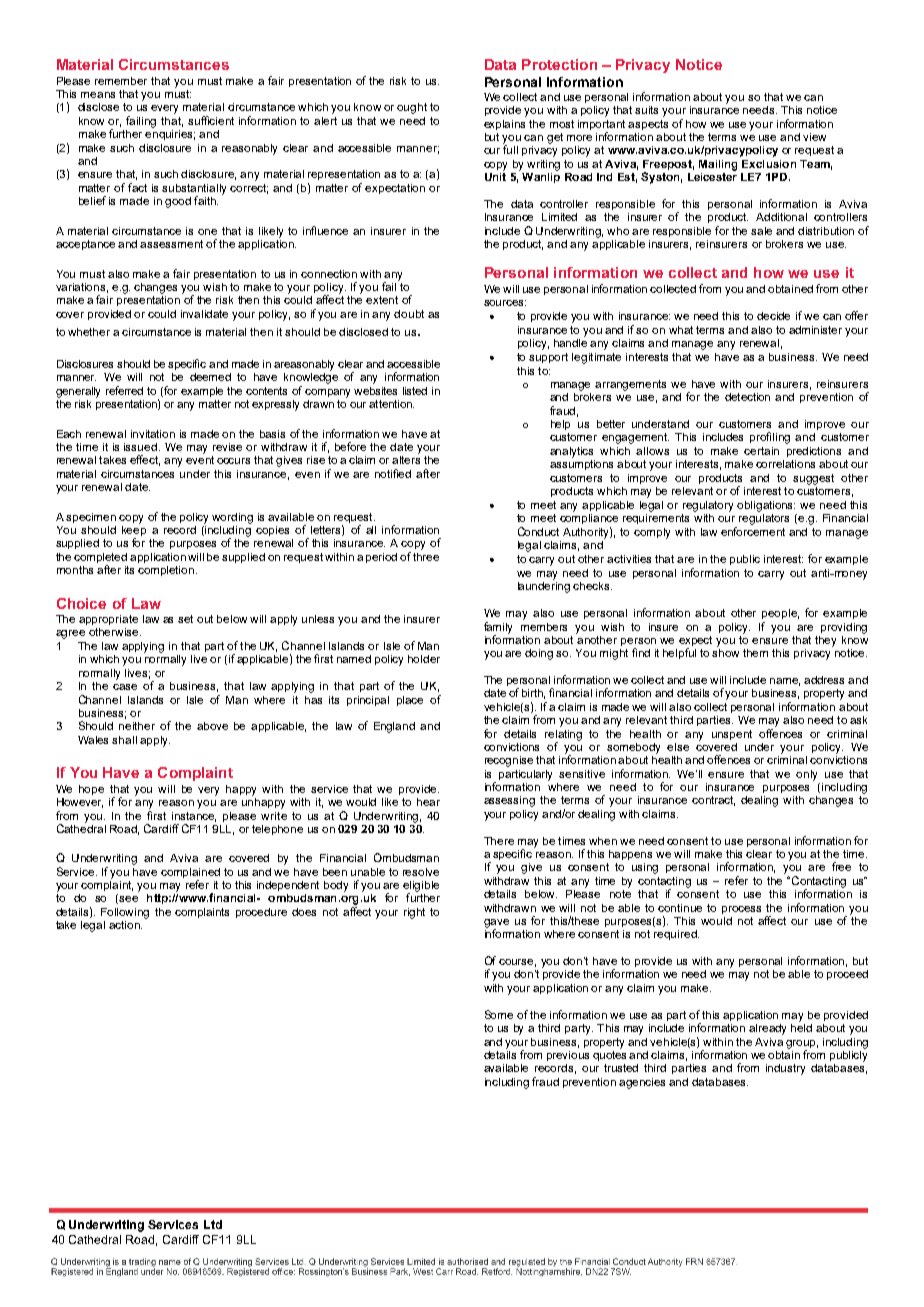 The image size is (924, 1307). What do you see at coordinates (391, 404) in the screenshot?
I see `attention` at bounding box center [391, 404].
